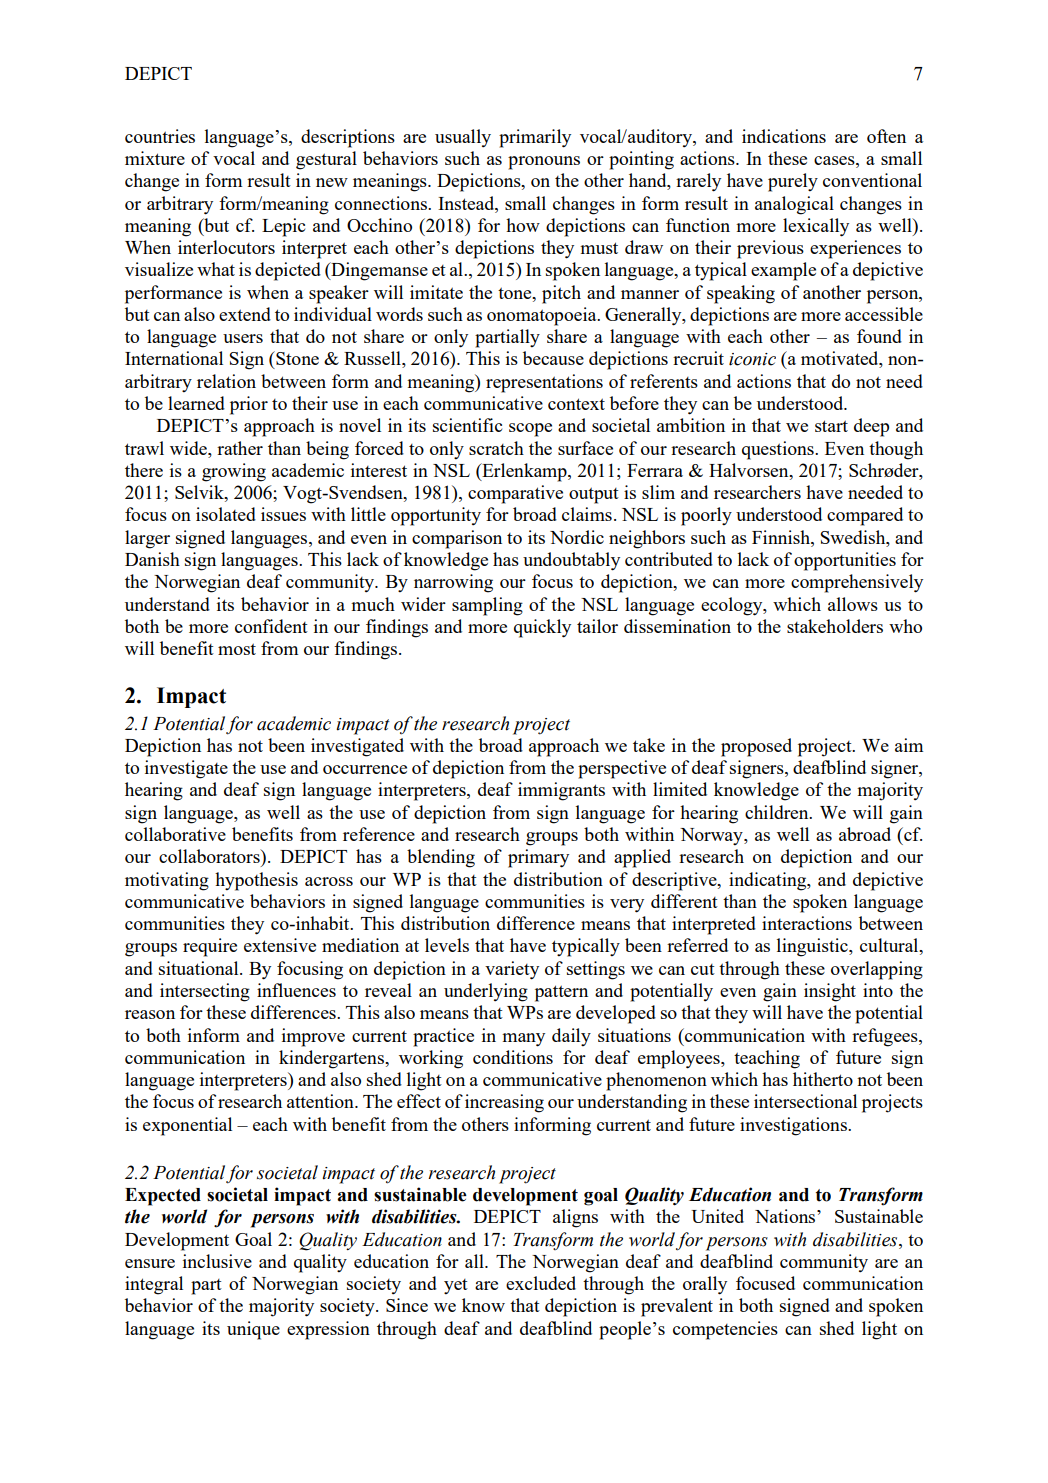  Describe the element at coordinates (217, 1261) in the screenshot. I see `inclusive` at that location.
